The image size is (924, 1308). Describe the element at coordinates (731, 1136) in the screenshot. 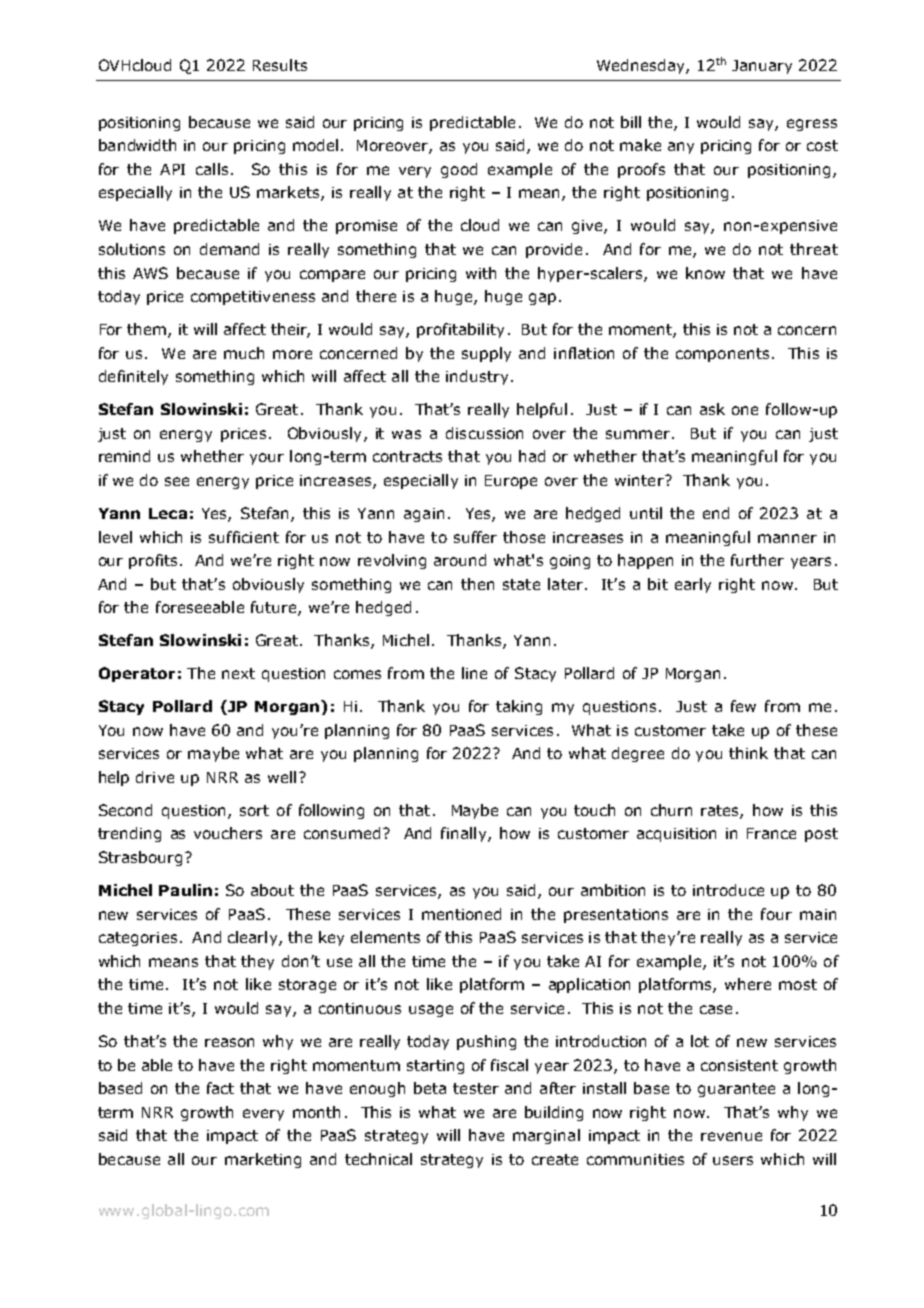

I see `revenue` at that location.
